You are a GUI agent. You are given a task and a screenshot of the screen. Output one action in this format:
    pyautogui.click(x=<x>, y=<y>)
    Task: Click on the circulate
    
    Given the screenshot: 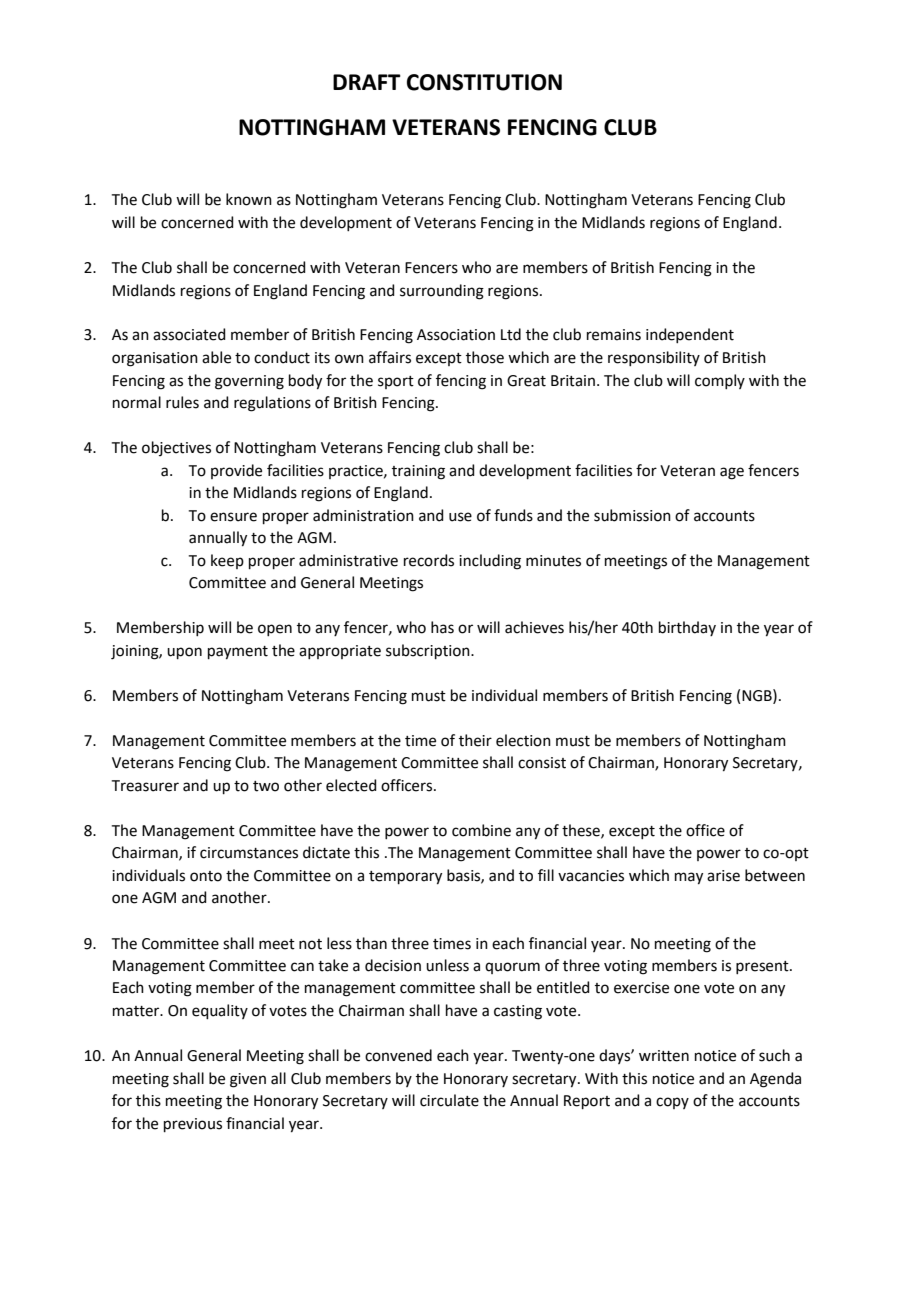 What is the action you would take?
    pyautogui.click(x=449, y=1100)
